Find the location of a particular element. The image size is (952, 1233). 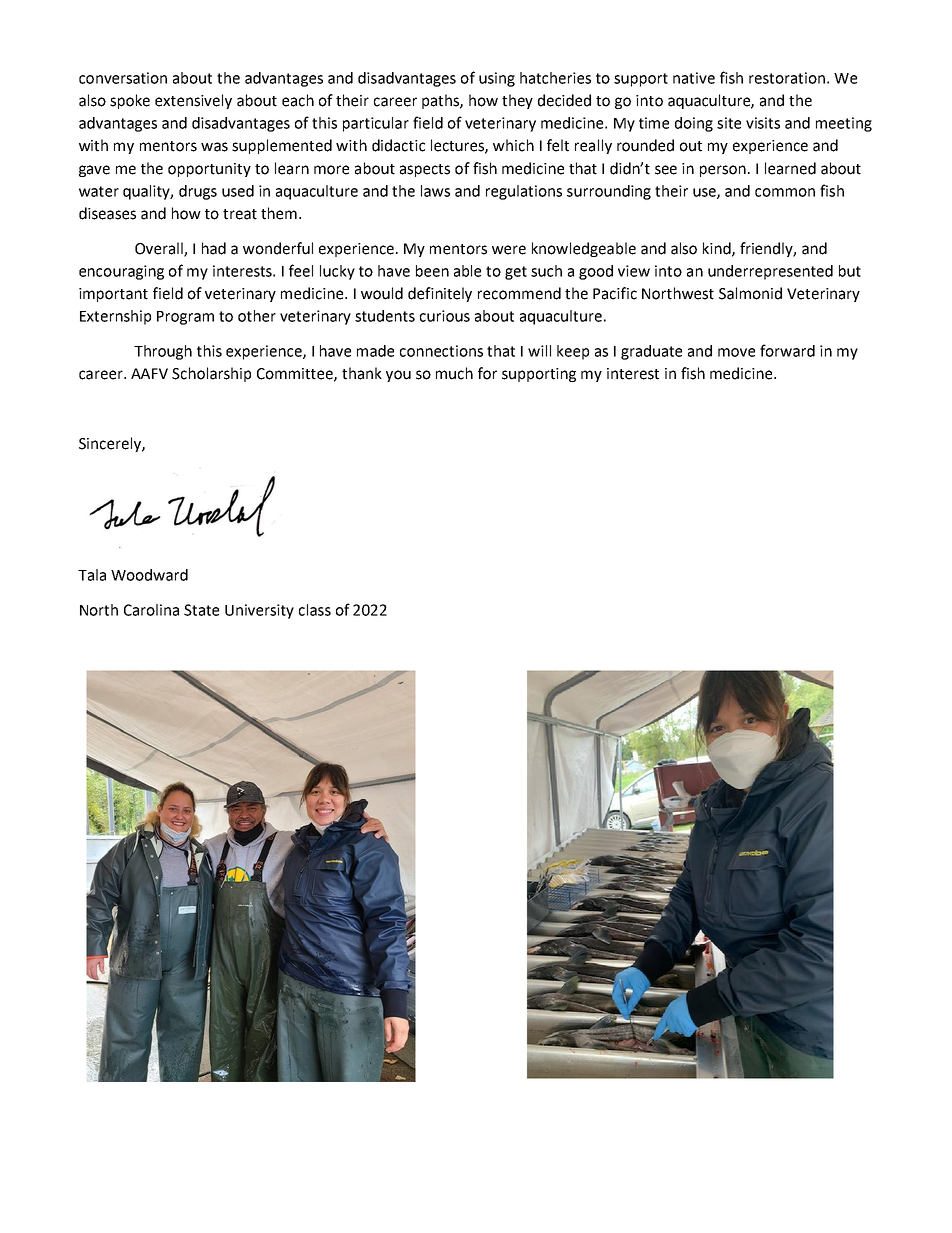

underrepresented is located at coordinates (770, 272).
